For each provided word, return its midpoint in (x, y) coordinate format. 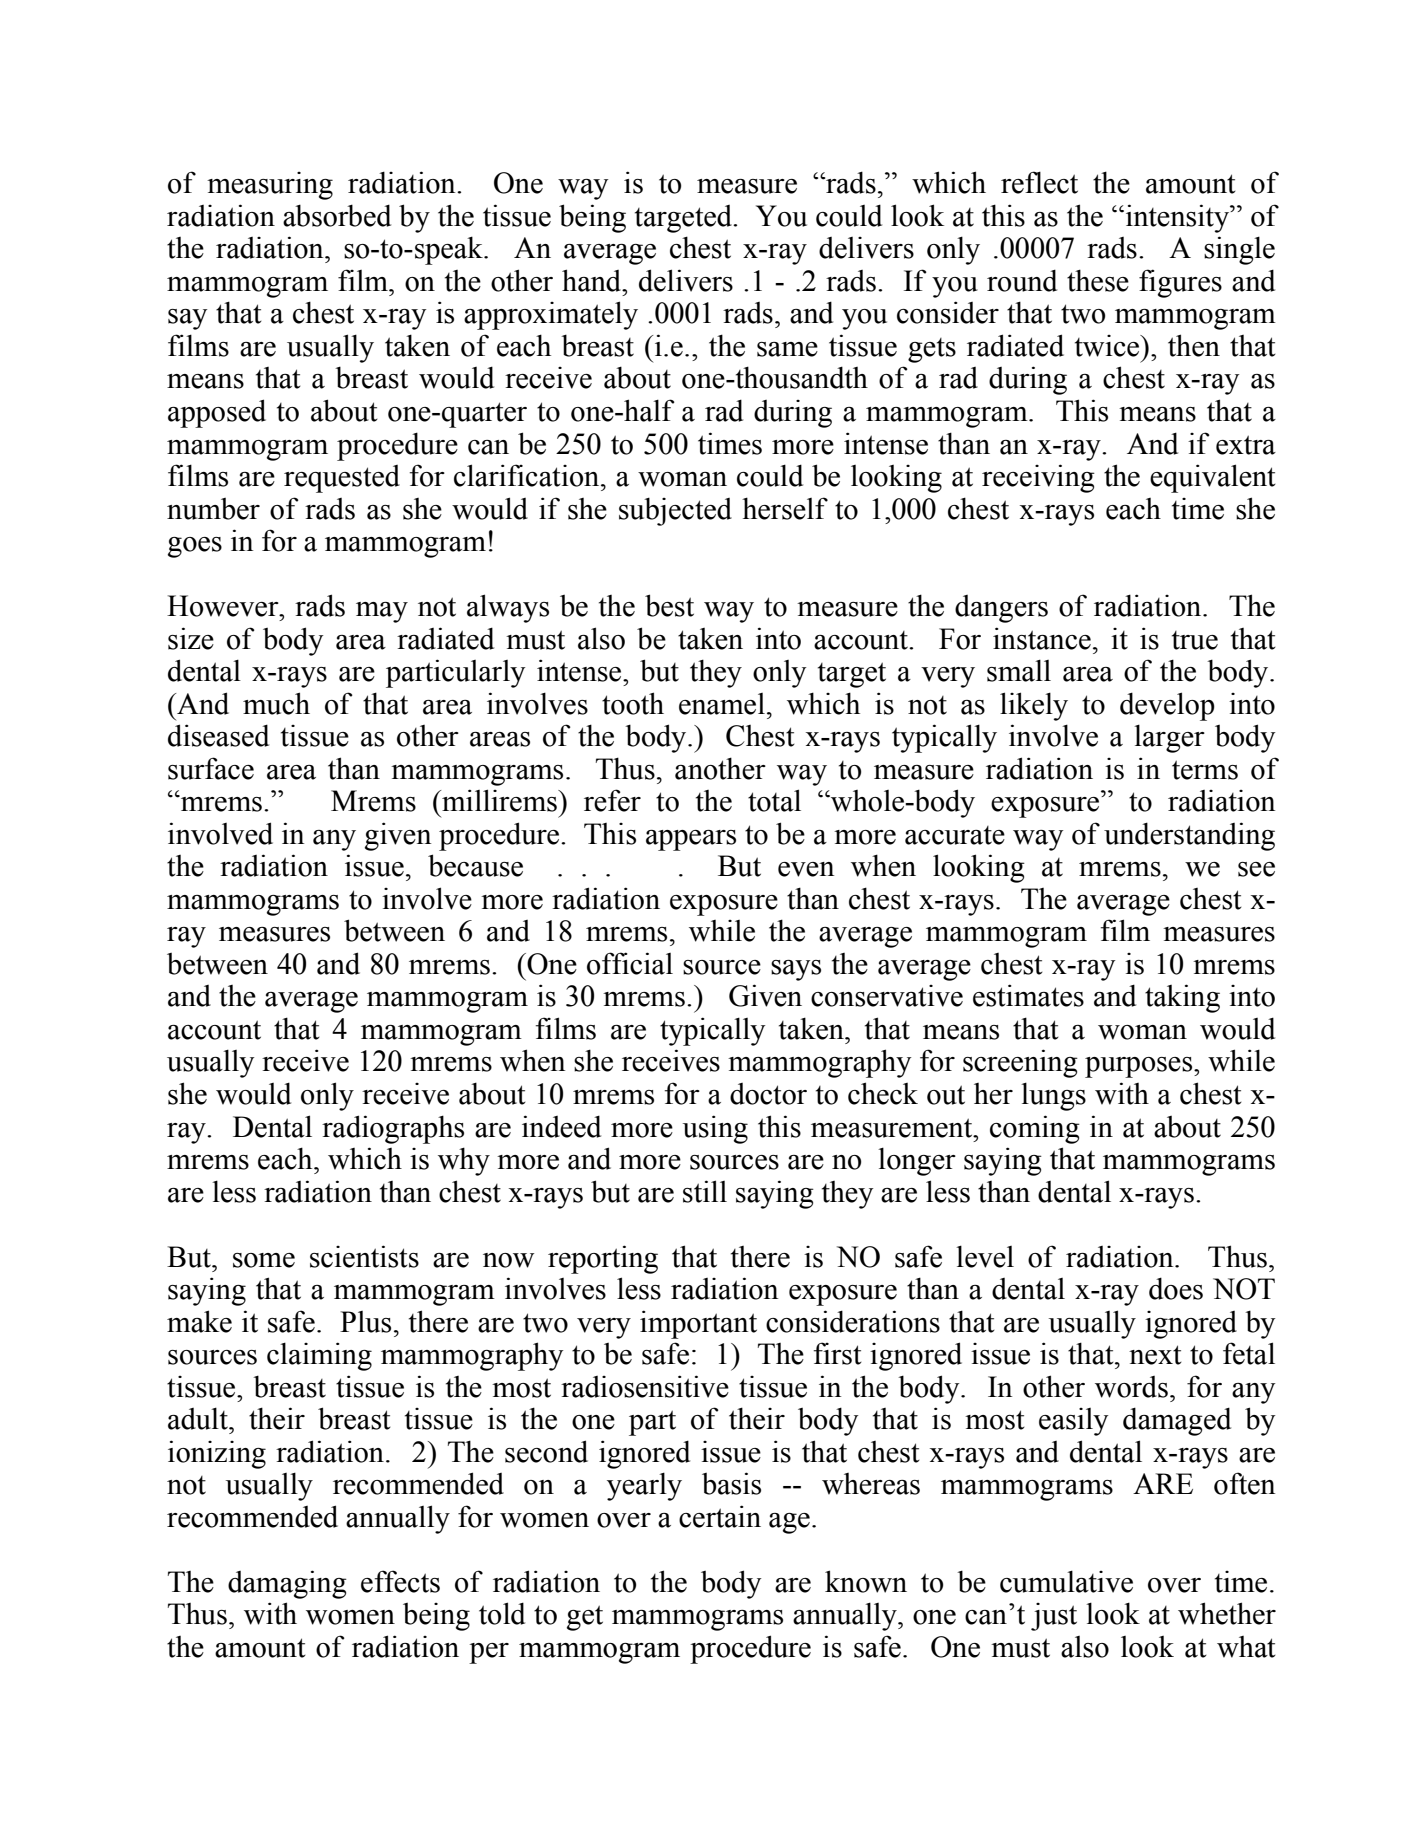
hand (593, 280)
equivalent (1213, 478)
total (774, 800)
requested (342, 479)
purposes (1140, 1067)
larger (1169, 738)
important (698, 1324)
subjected (675, 511)
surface (211, 768)
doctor (768, 1094)
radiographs (393, 1129)
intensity (1177, 218)
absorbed (337, 215)
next (1155, 1355)
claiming (319, 1356)
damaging (287, 1584)
